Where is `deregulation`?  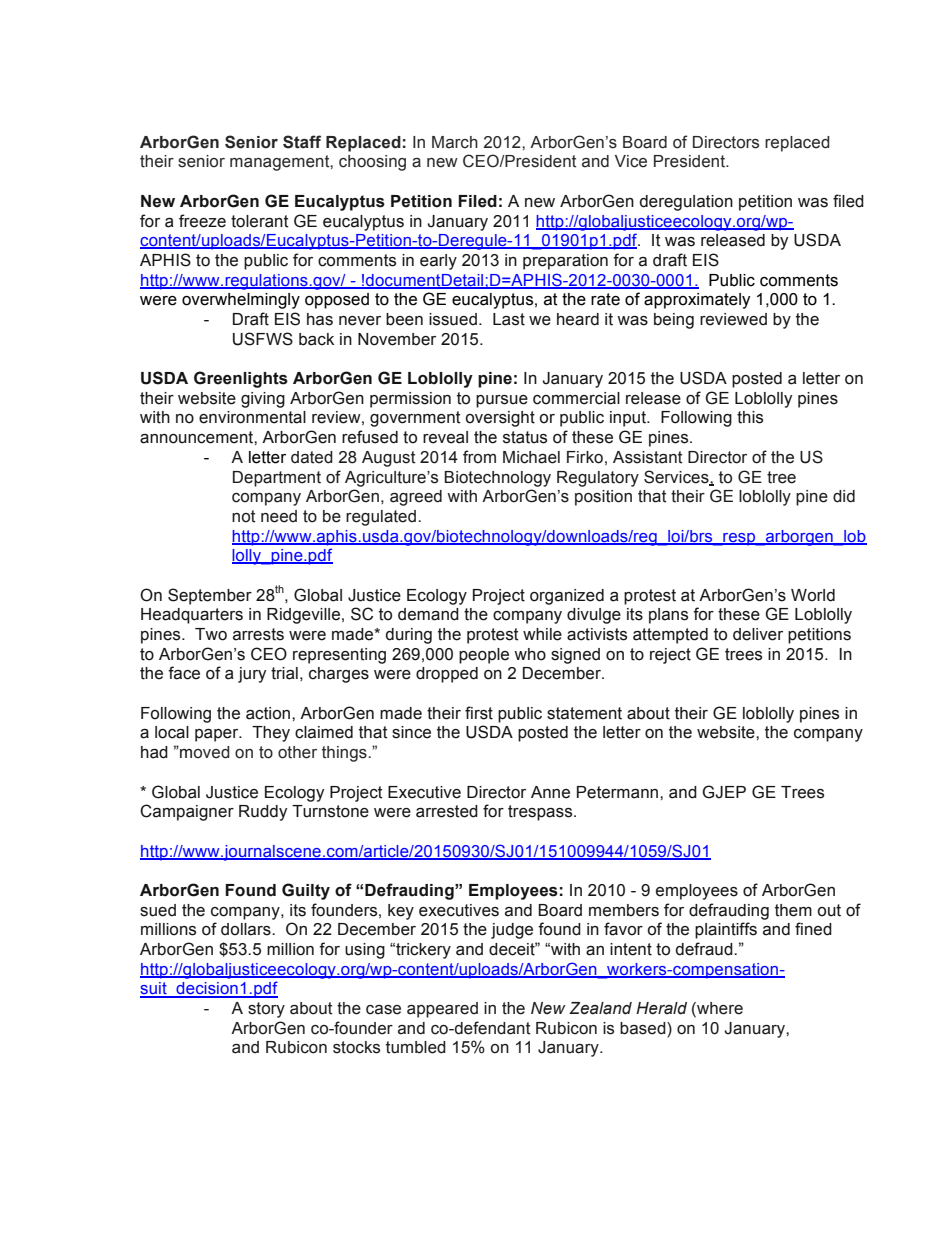 deregulation is located at coordinates (686, 203).
